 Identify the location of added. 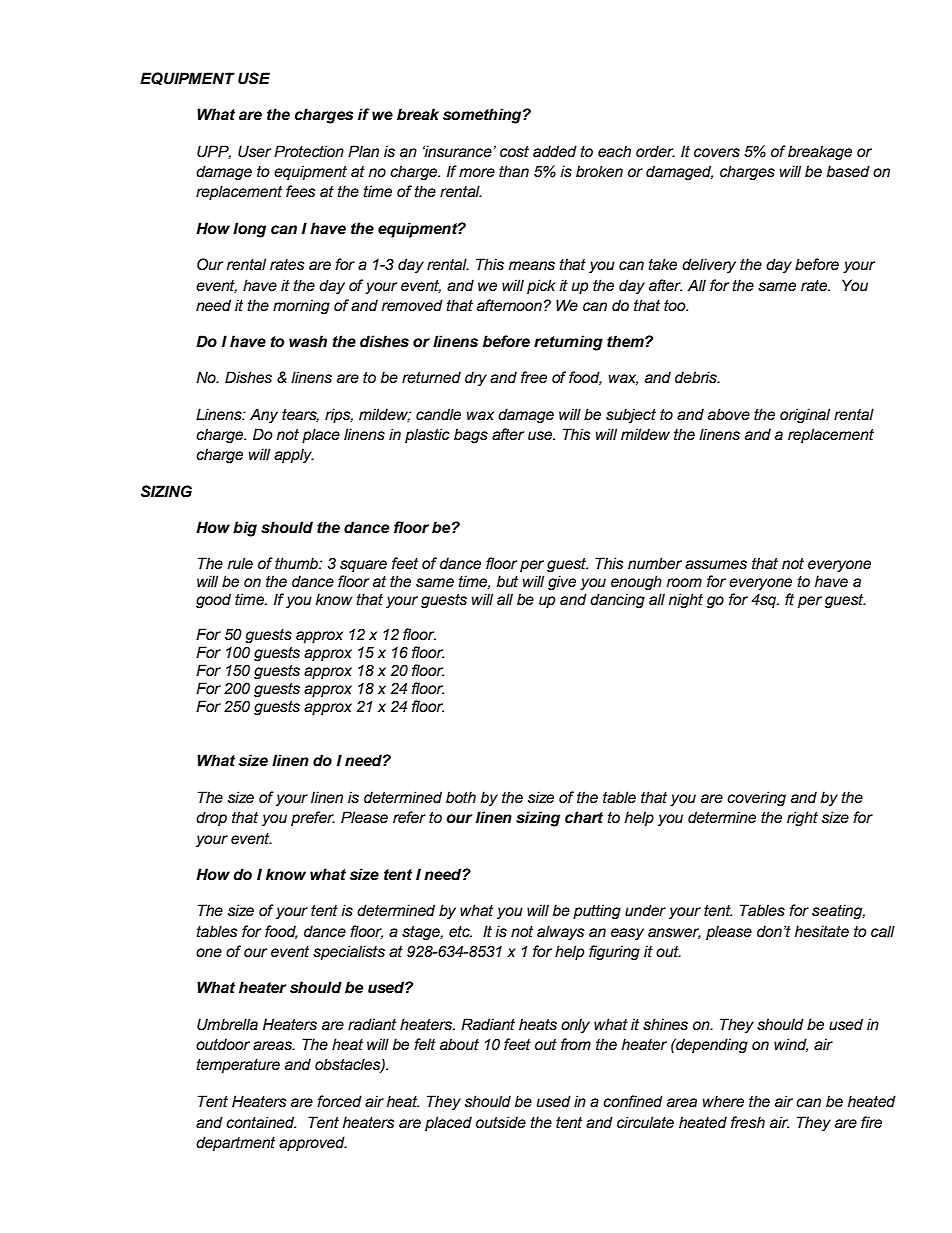
(555, 151).
